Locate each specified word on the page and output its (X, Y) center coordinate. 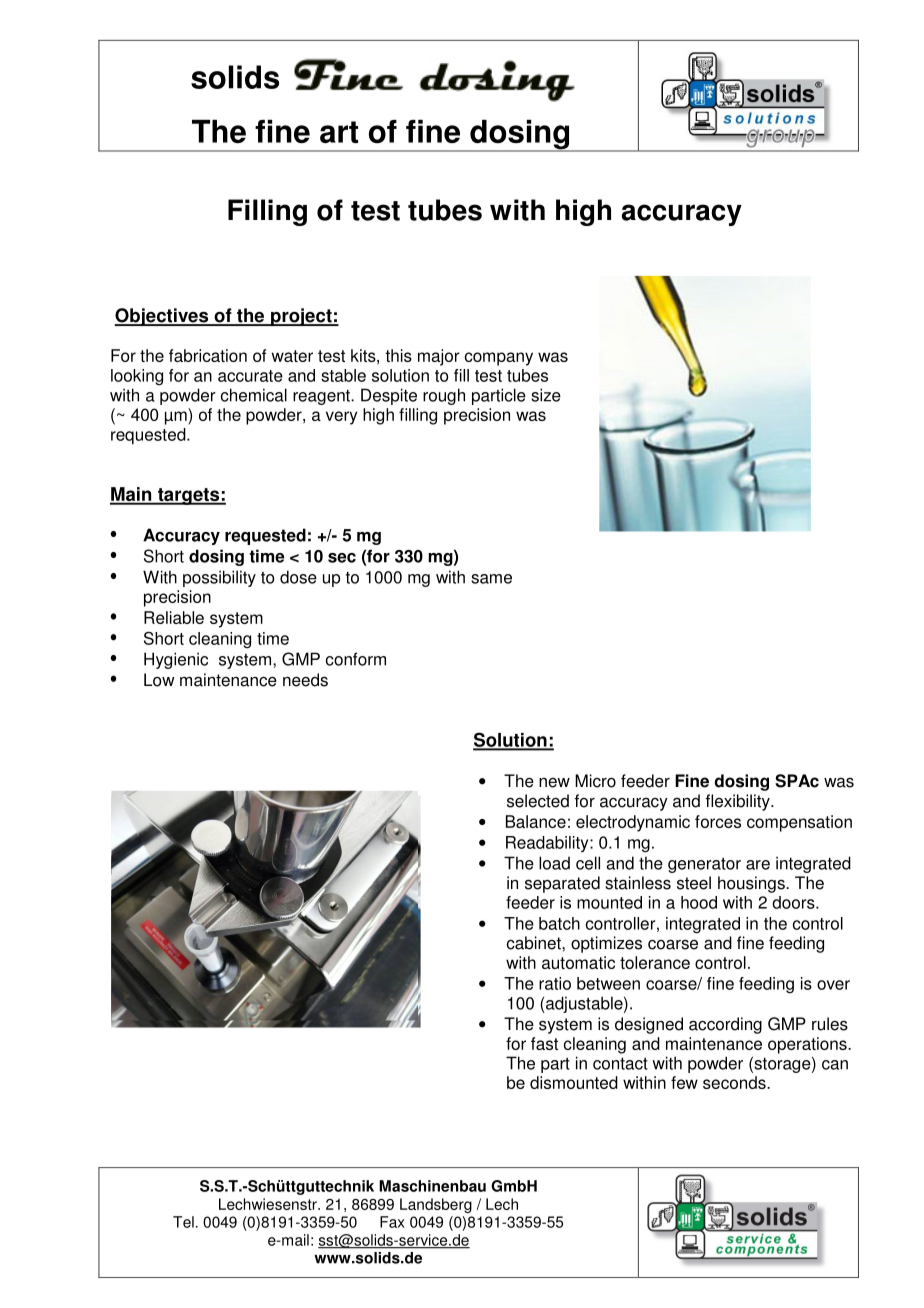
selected (538, 801)
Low (159, 680)
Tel (183, 1222)
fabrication (208, 355)
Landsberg (436, 1205)
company (499, 359)
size (546, 395)
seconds (735, 1082)
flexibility (739, 802)
